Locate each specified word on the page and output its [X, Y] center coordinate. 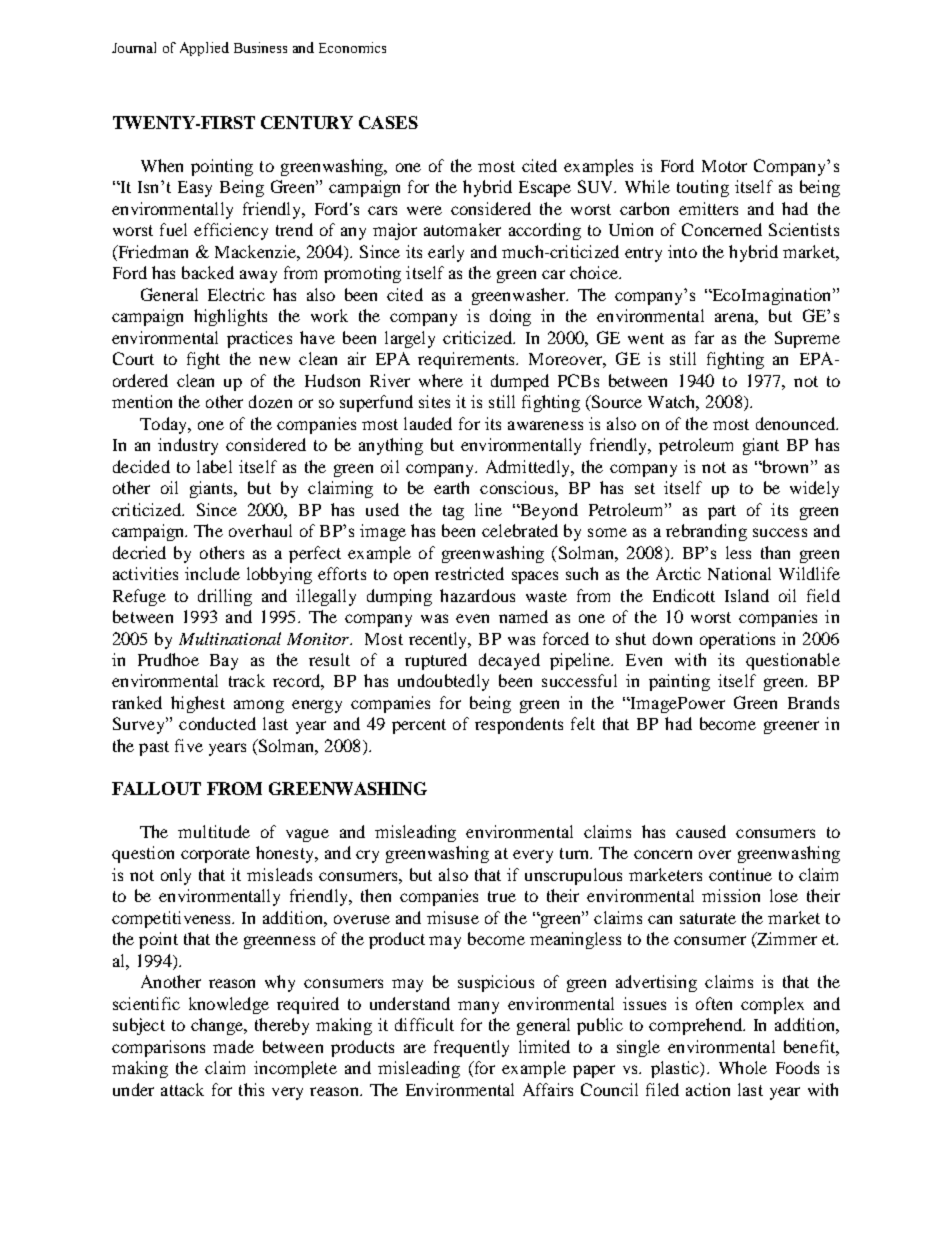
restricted [469, 573]
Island [747, 595]
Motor [724, 166]
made [233, 1046]
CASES [388, 122]
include [212, 573]
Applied [204, 49]
